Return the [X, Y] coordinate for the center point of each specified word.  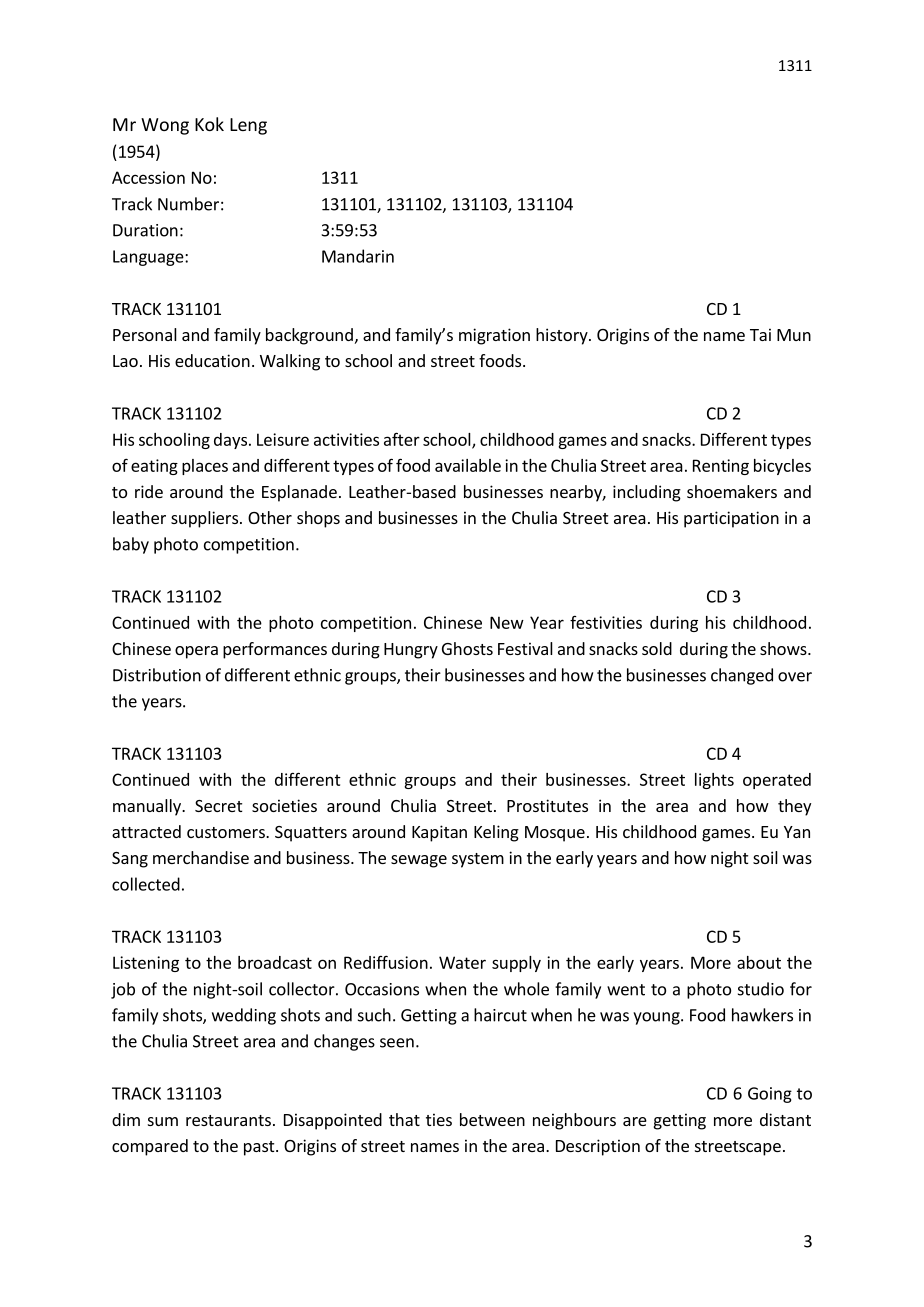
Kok [209, 124]
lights [714, 781]
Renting [721, 467]
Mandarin [358, 256]
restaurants [228, 1120]
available [468, 465]
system [478, 860]
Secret [218, 806]
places [205, 467]
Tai [760, 334]
